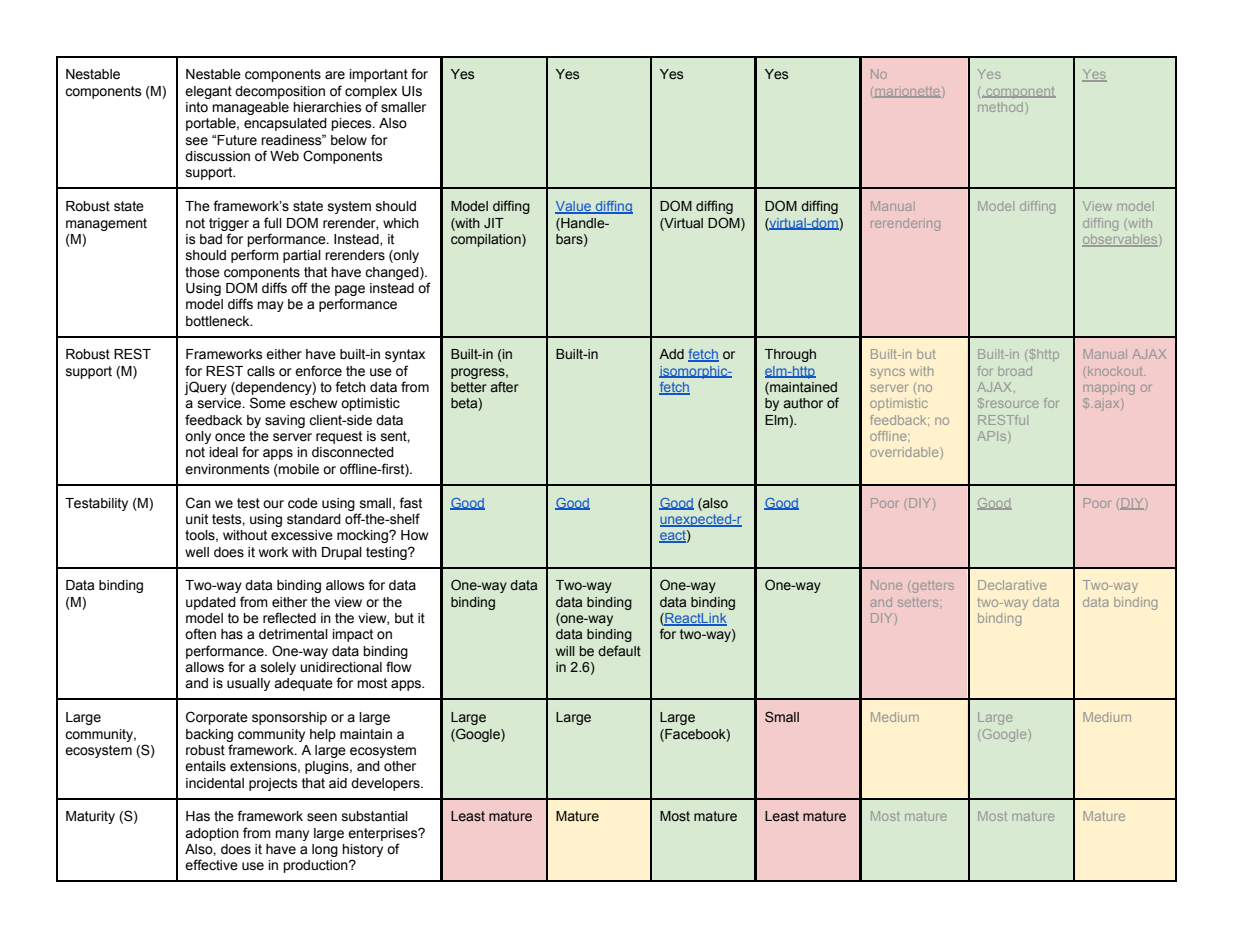 The width and height of the screenshot is (1233, 952). I want to click on important, so click(379, 75).
